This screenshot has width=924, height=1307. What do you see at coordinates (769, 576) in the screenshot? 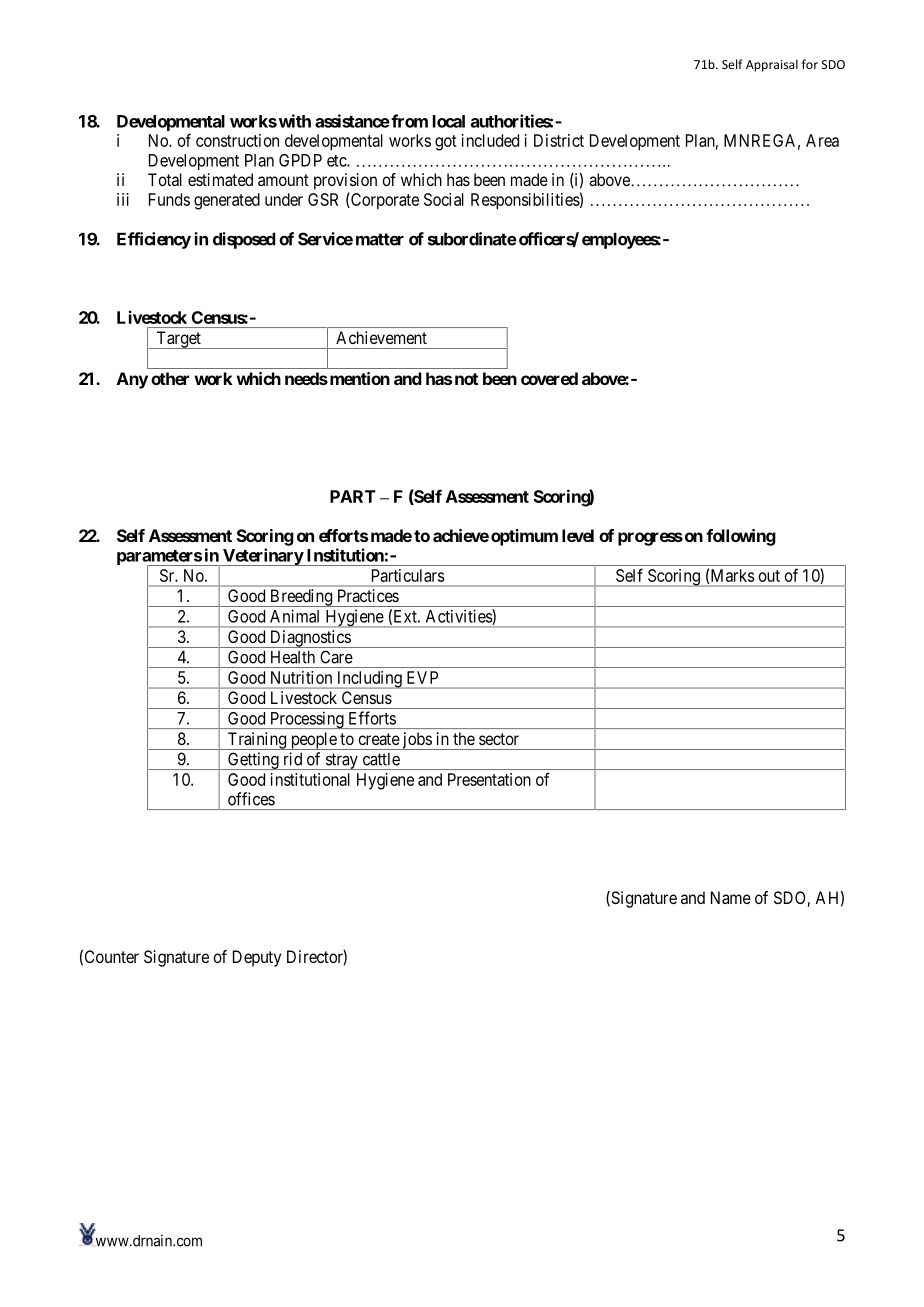
I see `out` at bounding box center [769, 576].
